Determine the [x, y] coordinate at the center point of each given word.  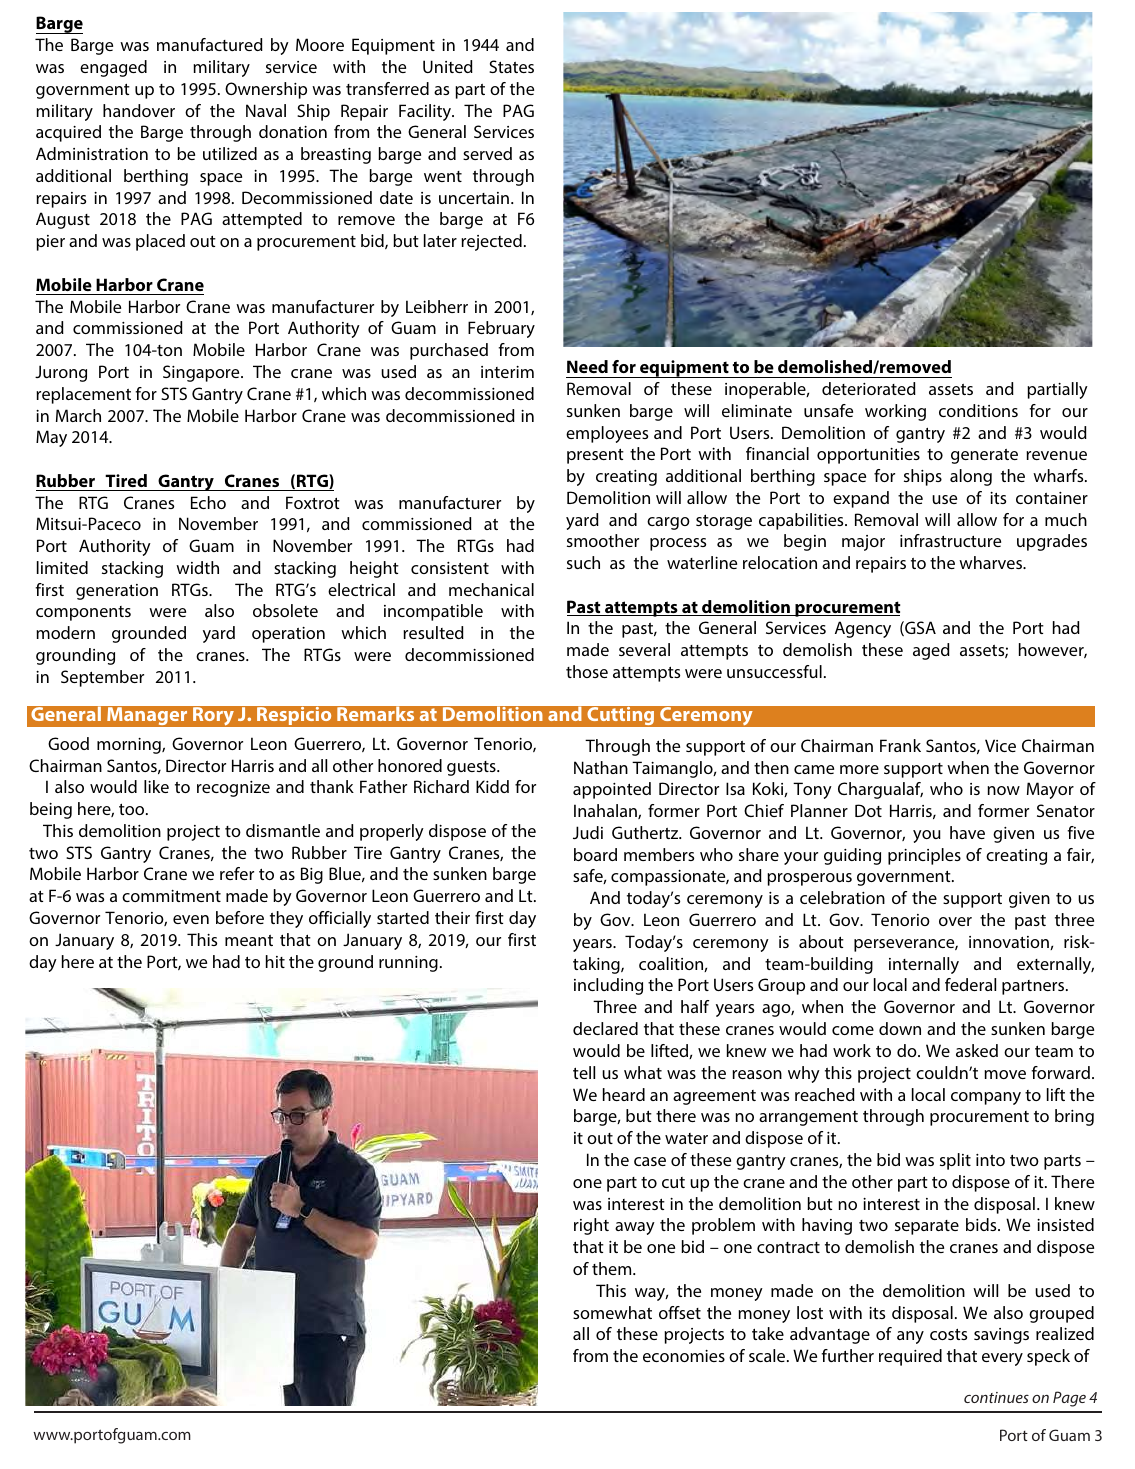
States [511, 66]
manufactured [210, 44]
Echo [208, 502]
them [613, 1268]
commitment [171, 896]
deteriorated [869, 388]
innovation [1010, 943]
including [608, 986]
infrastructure [950, 540]
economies [684, 1356]
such [583, 562]
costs [948, 1334]
